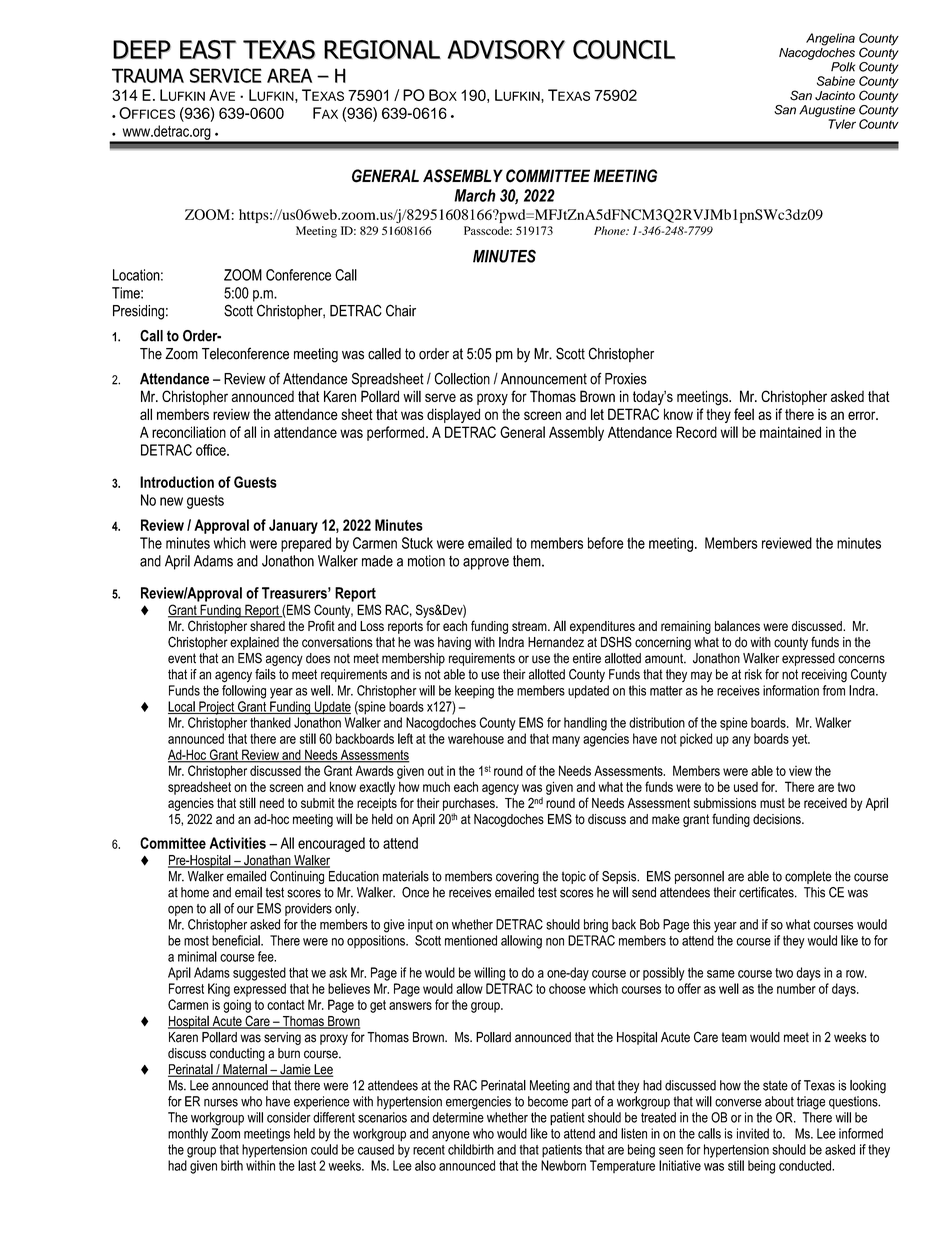  Describe the element at coordinates (548, 1101) in the screenshot. I see `become` at that location.
